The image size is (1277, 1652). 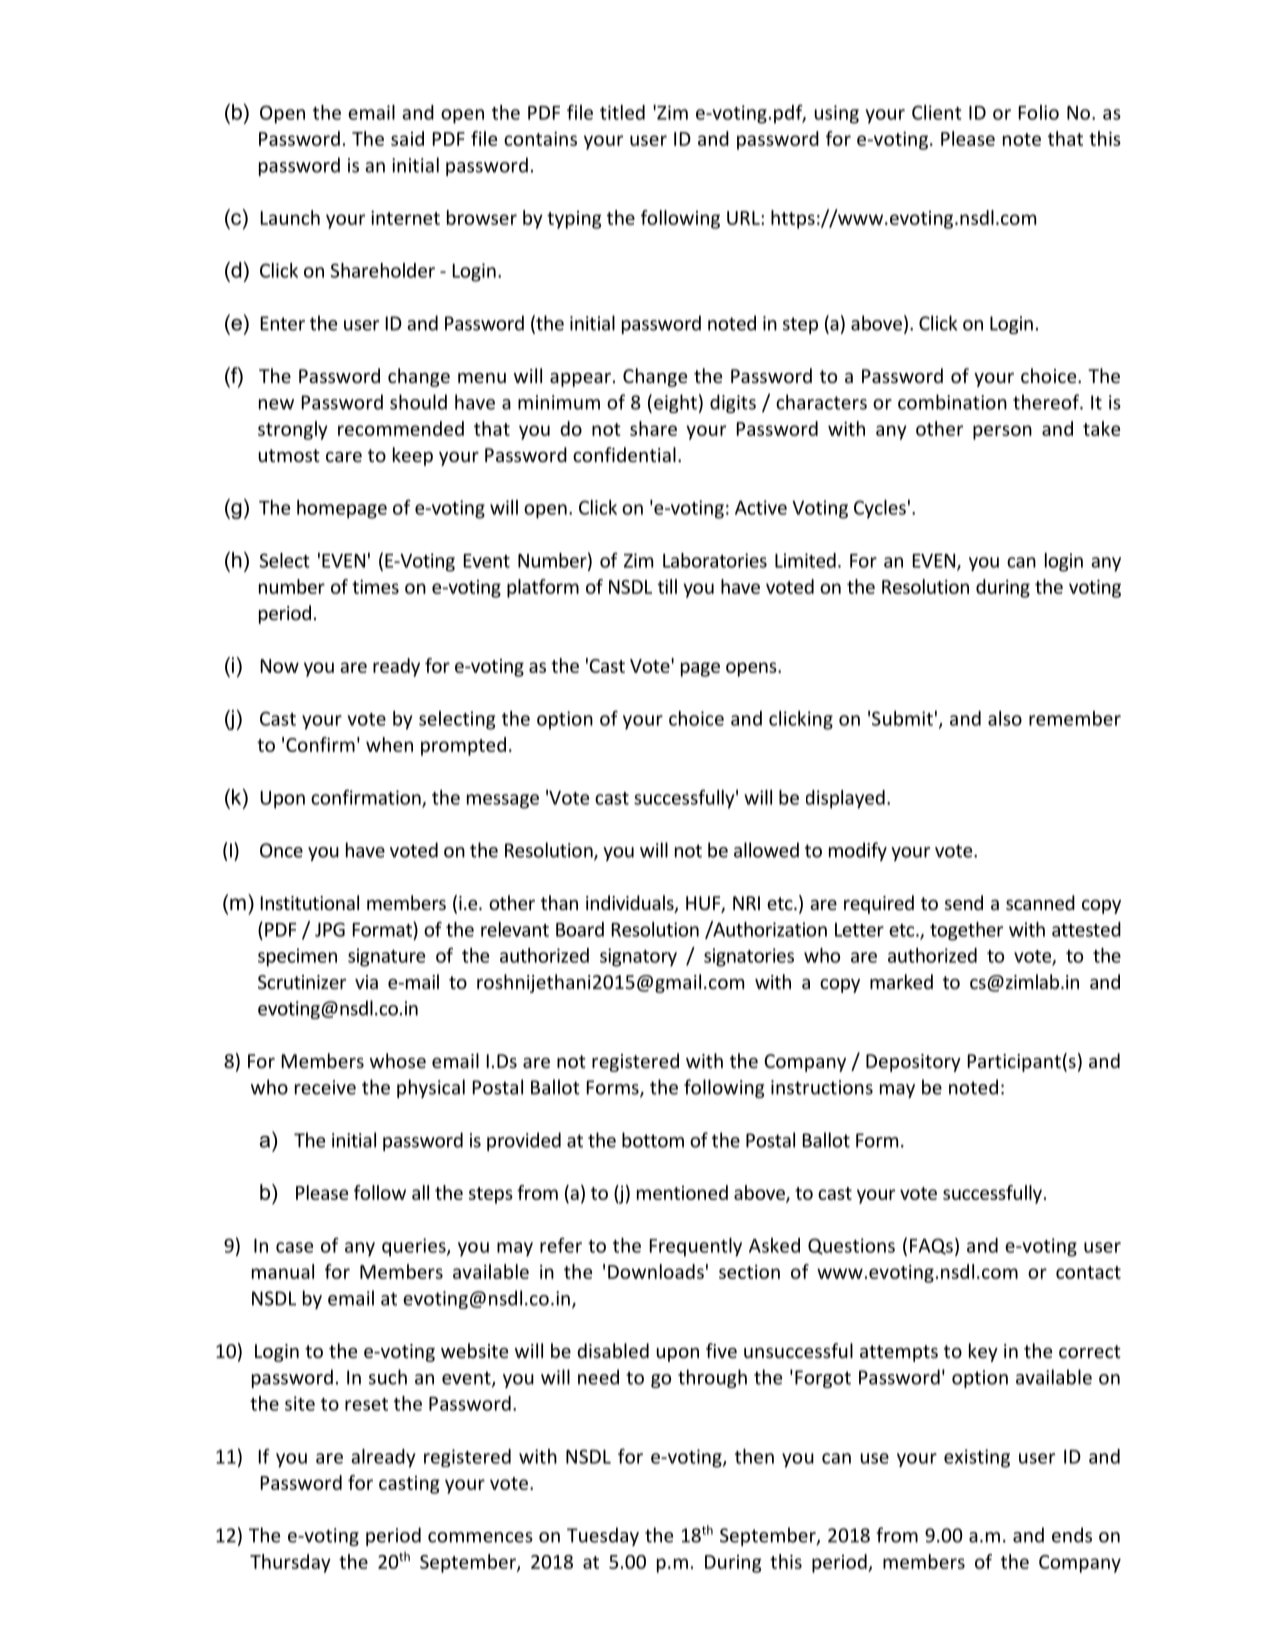 What do you see at coordinates (622, 112) in the page?
I see `titled` at bounding box center [622, 112].
